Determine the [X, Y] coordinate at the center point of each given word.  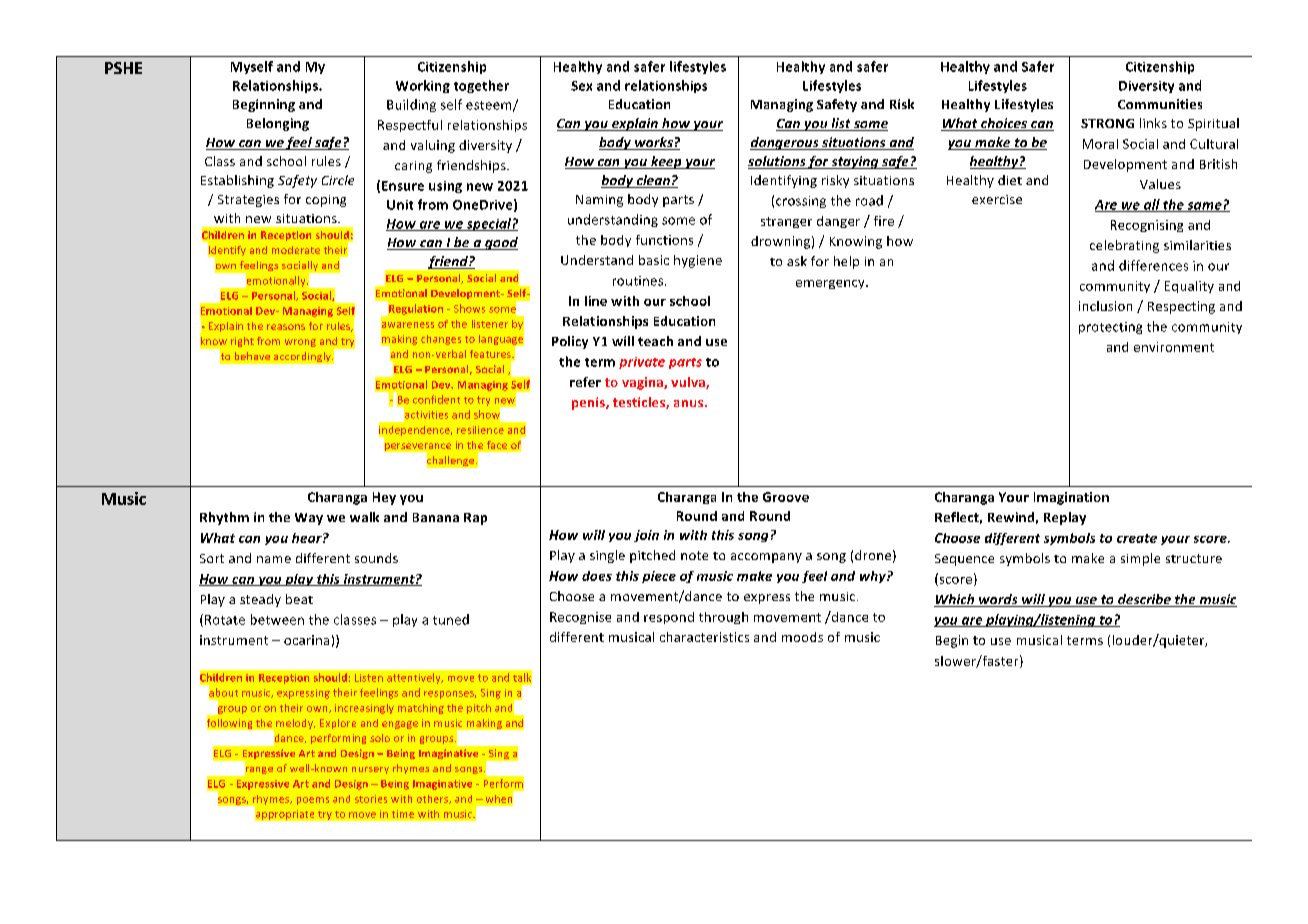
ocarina [306, 640]
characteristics [704, 637]
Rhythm [224, 518]
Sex [581, 86]
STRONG [1107, 123]
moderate [296, 250]
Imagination [1071, 498]
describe [1144, 600]
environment [1174, 347]
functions [664, 240]
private [642, 363]
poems [313, 801]
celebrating [1124, 246]
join [646, 536]
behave [252, 356]
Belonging [278, 124]
